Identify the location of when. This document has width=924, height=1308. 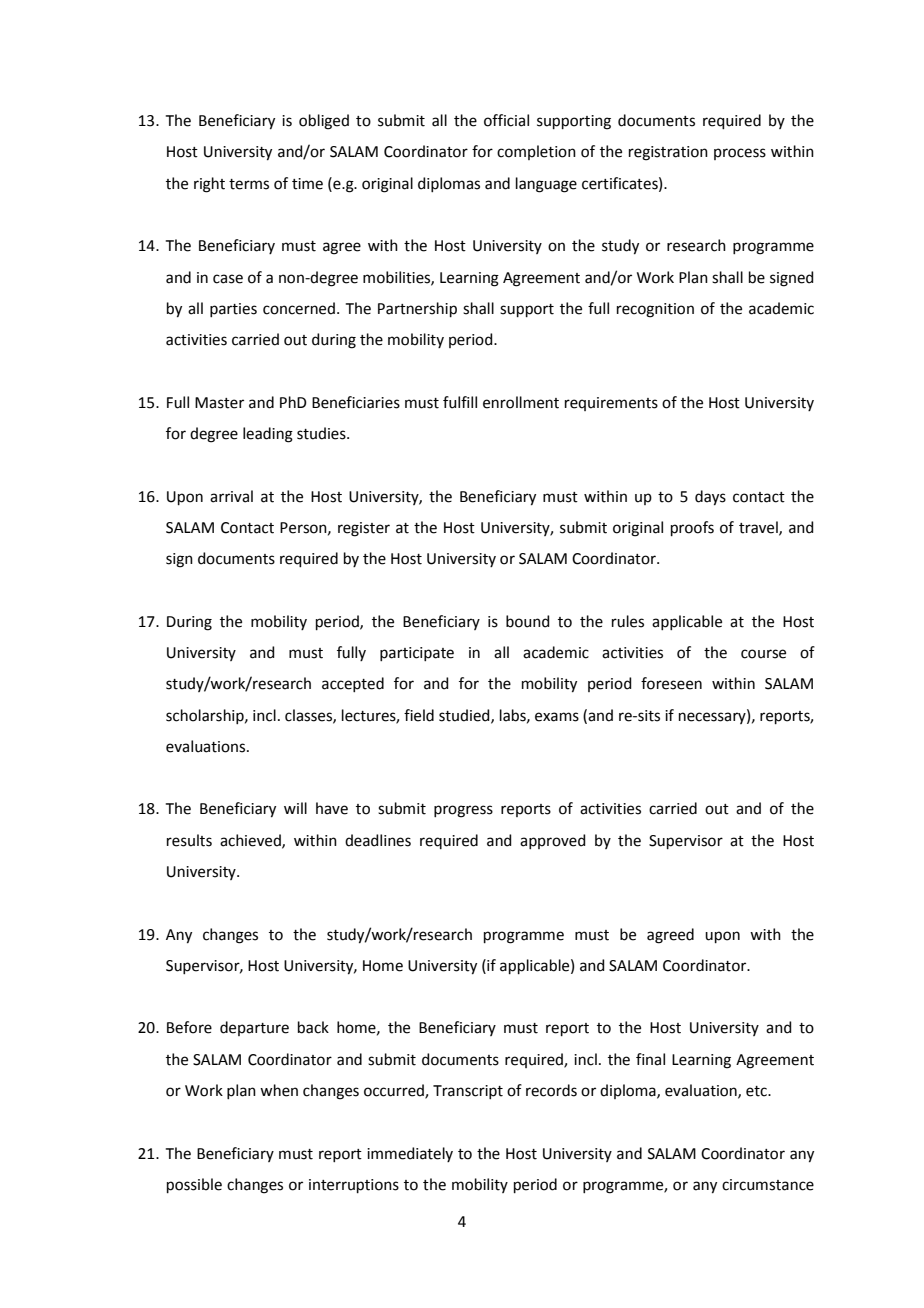
(279, 1090).
